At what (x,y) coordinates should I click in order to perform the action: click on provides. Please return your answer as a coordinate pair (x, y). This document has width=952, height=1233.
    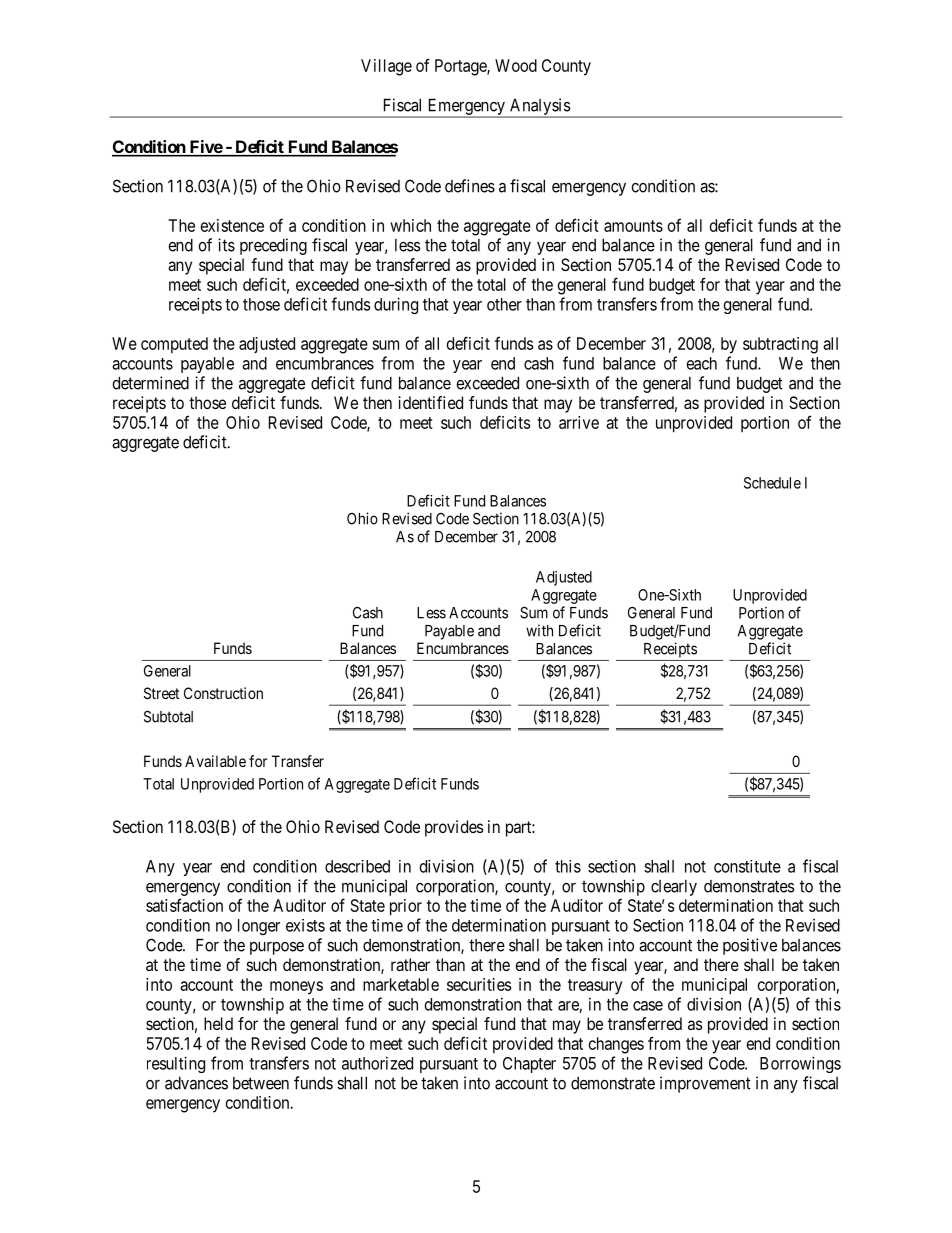
    Looking at the image, I should click on (454, 828).
